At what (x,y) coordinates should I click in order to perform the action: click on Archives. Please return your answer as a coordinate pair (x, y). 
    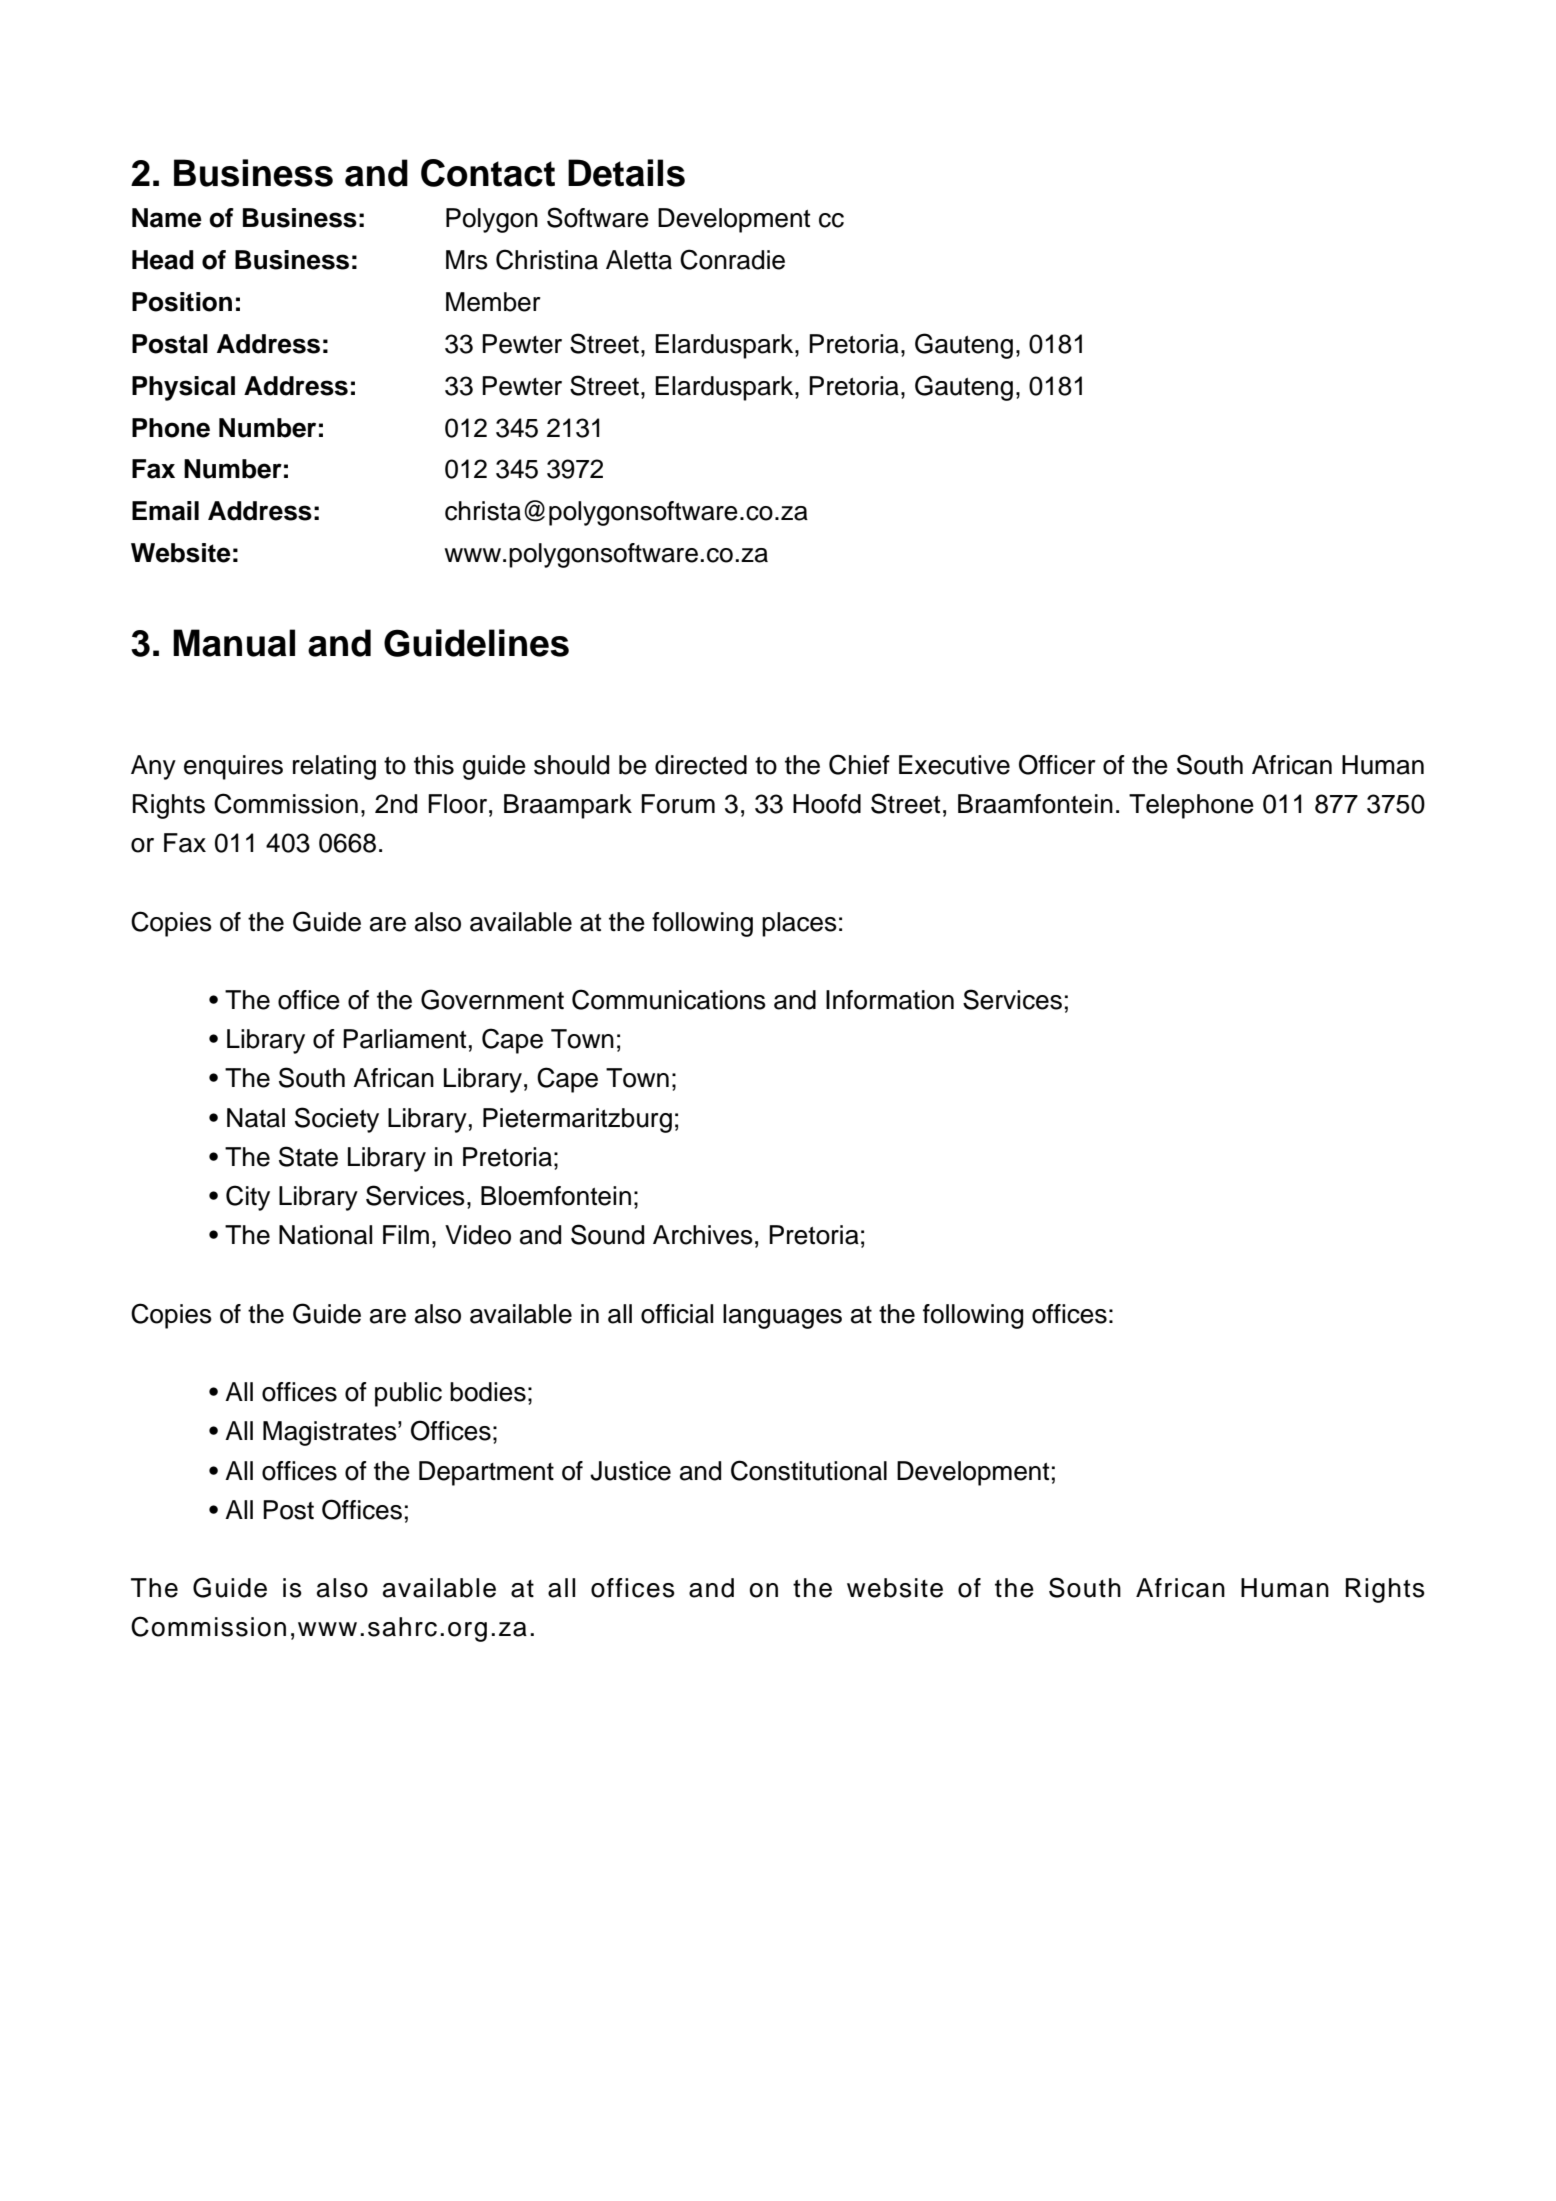
    Looking at the image, I should click on (703, 1235).
